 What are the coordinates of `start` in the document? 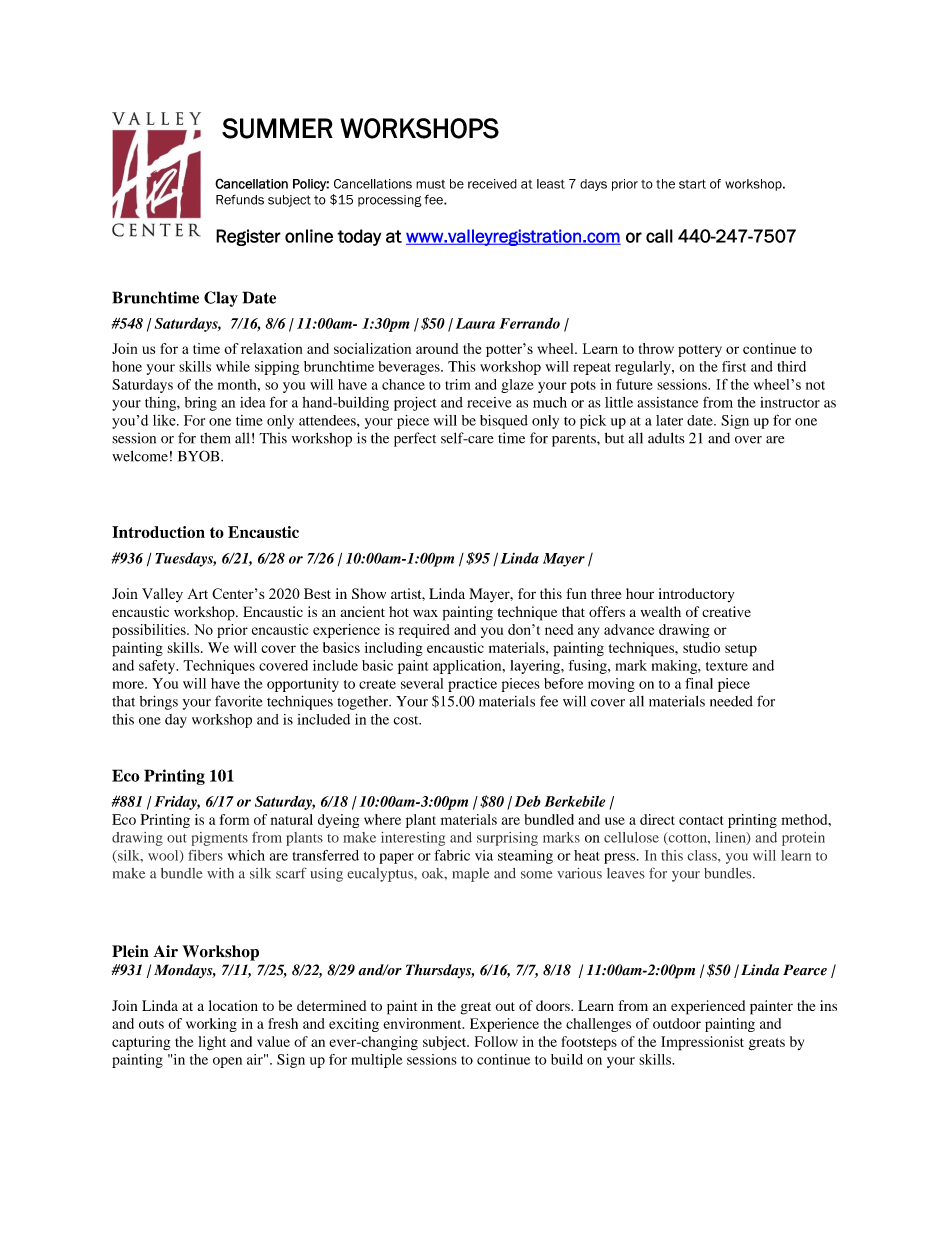 It's located at (692, 184).
